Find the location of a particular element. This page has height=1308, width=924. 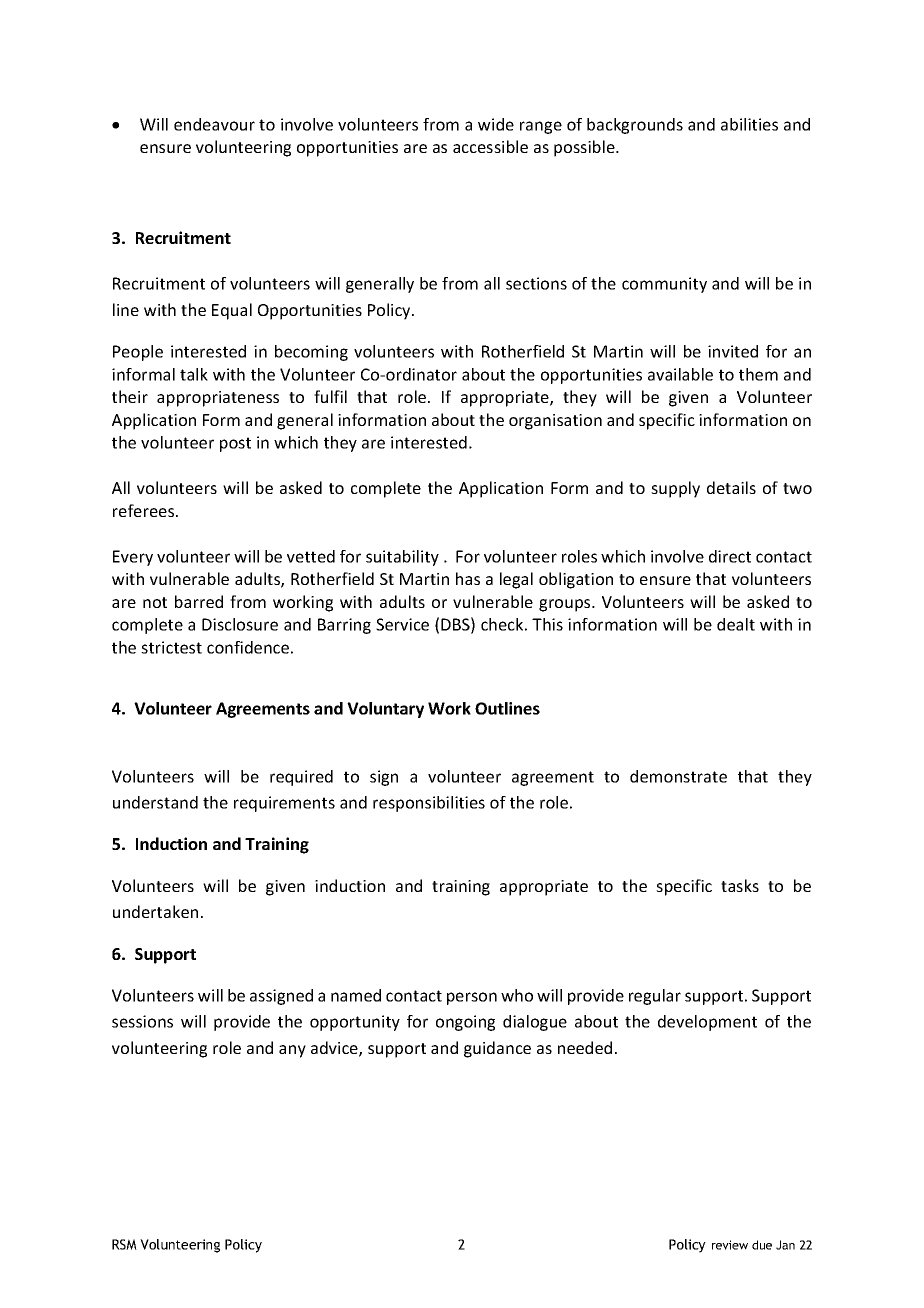

person is located at coordinates (472, 998).
